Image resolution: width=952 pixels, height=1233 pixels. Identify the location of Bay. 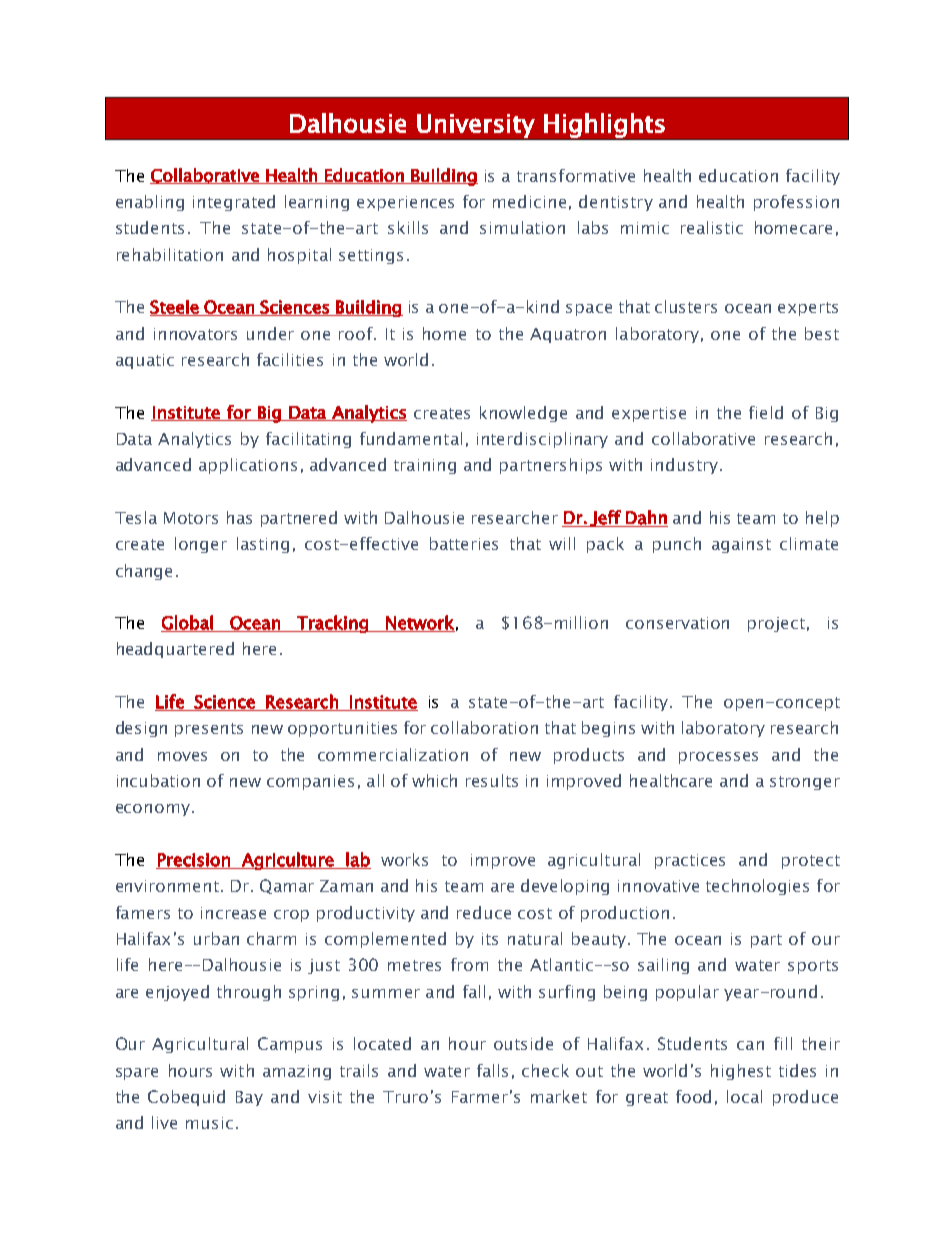
(249, 1098).
